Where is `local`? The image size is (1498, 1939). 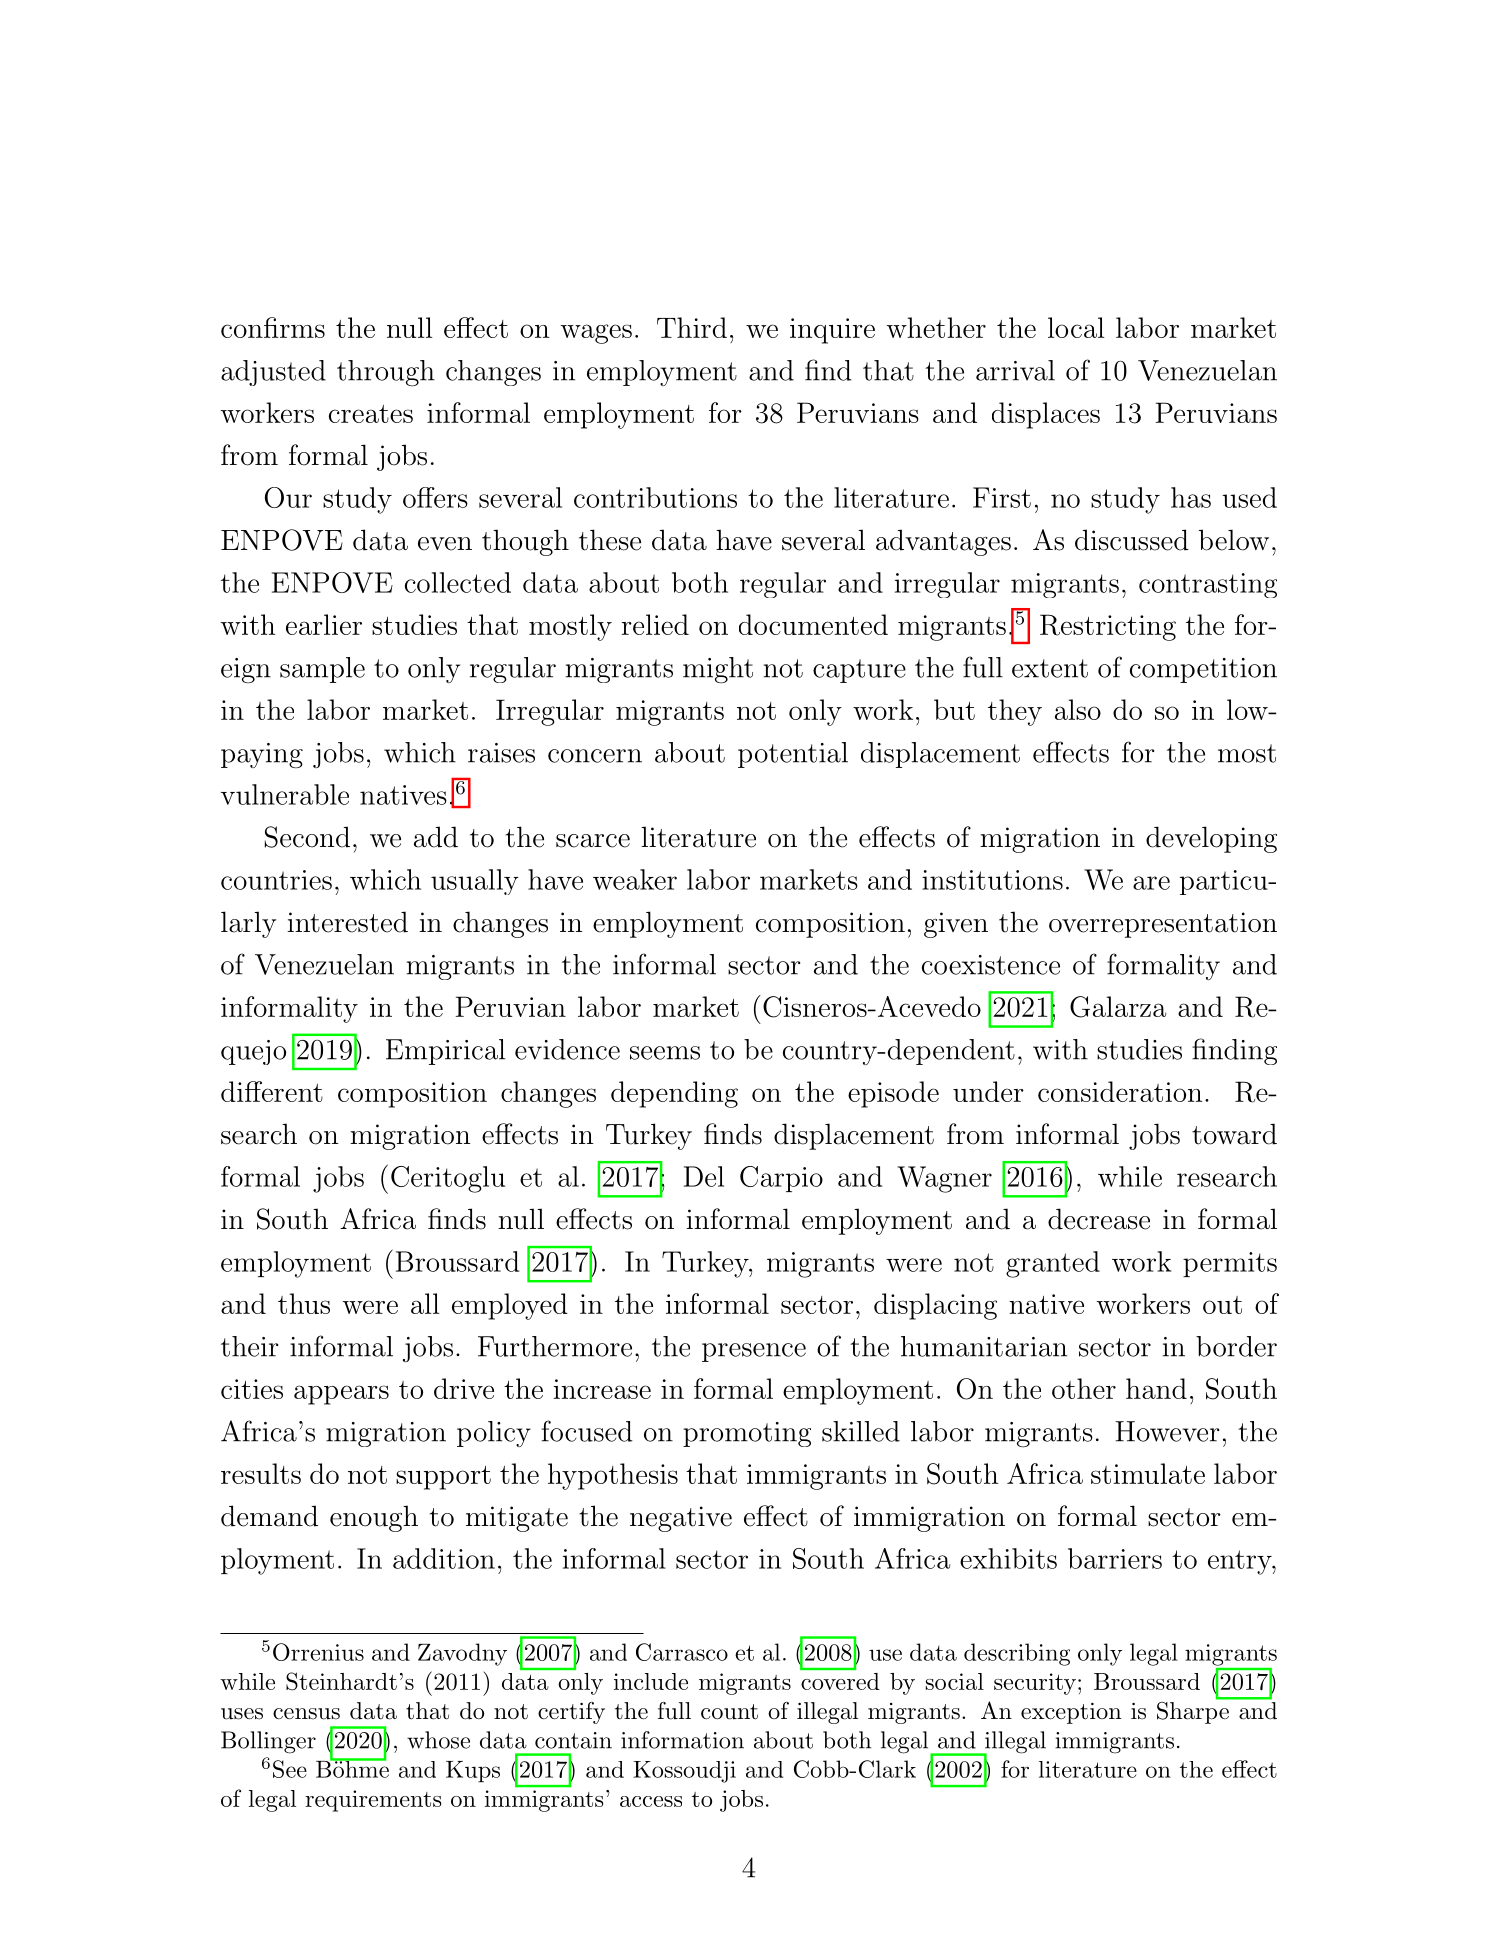 local is located at coordinates (1076, 327).
